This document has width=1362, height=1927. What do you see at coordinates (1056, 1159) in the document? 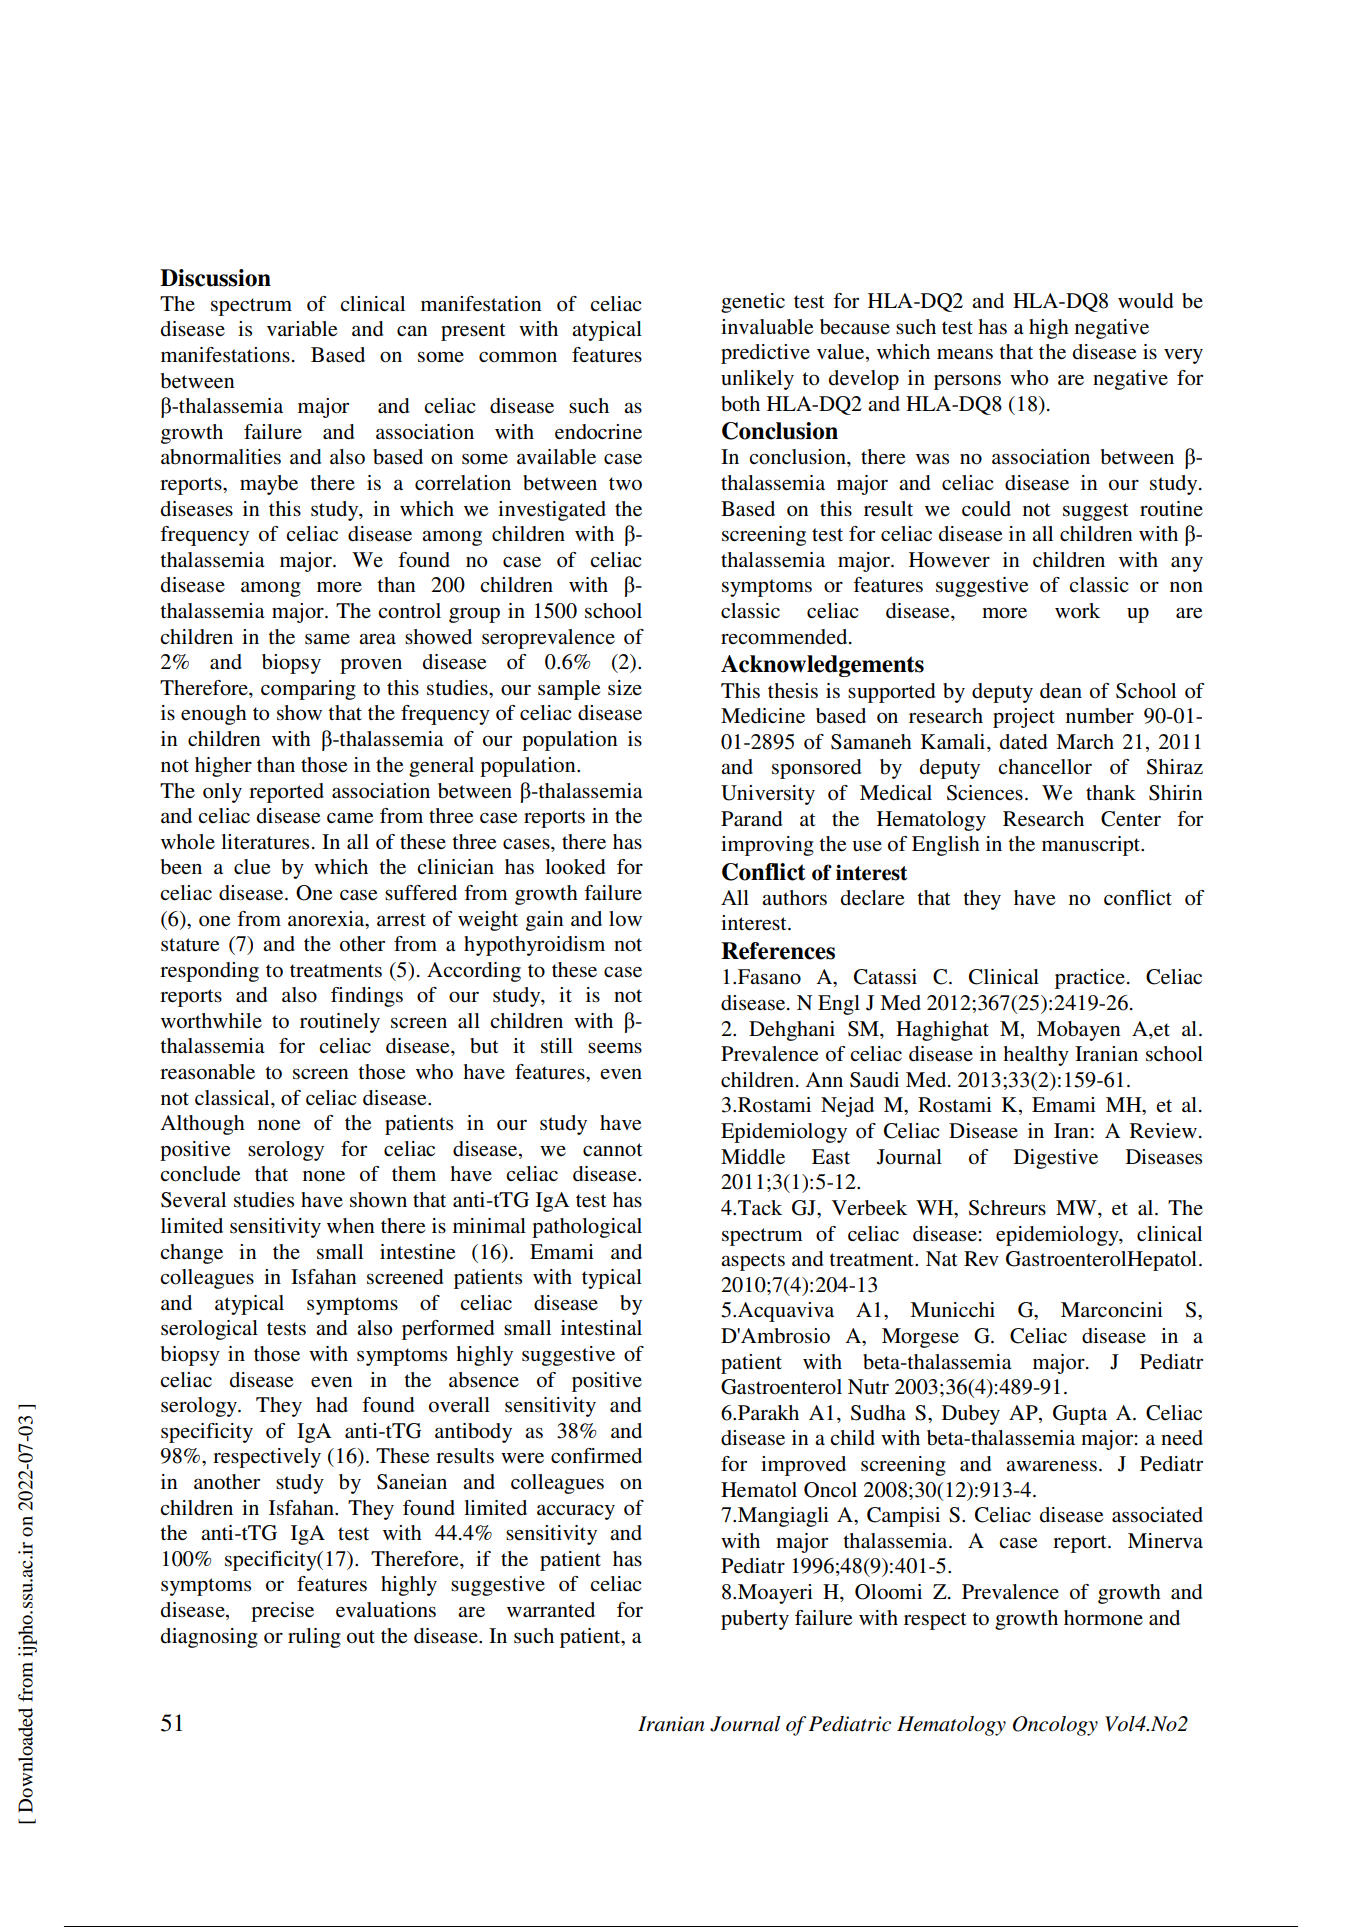
I see `Digestive` at bounding box center [1056, 1159].
